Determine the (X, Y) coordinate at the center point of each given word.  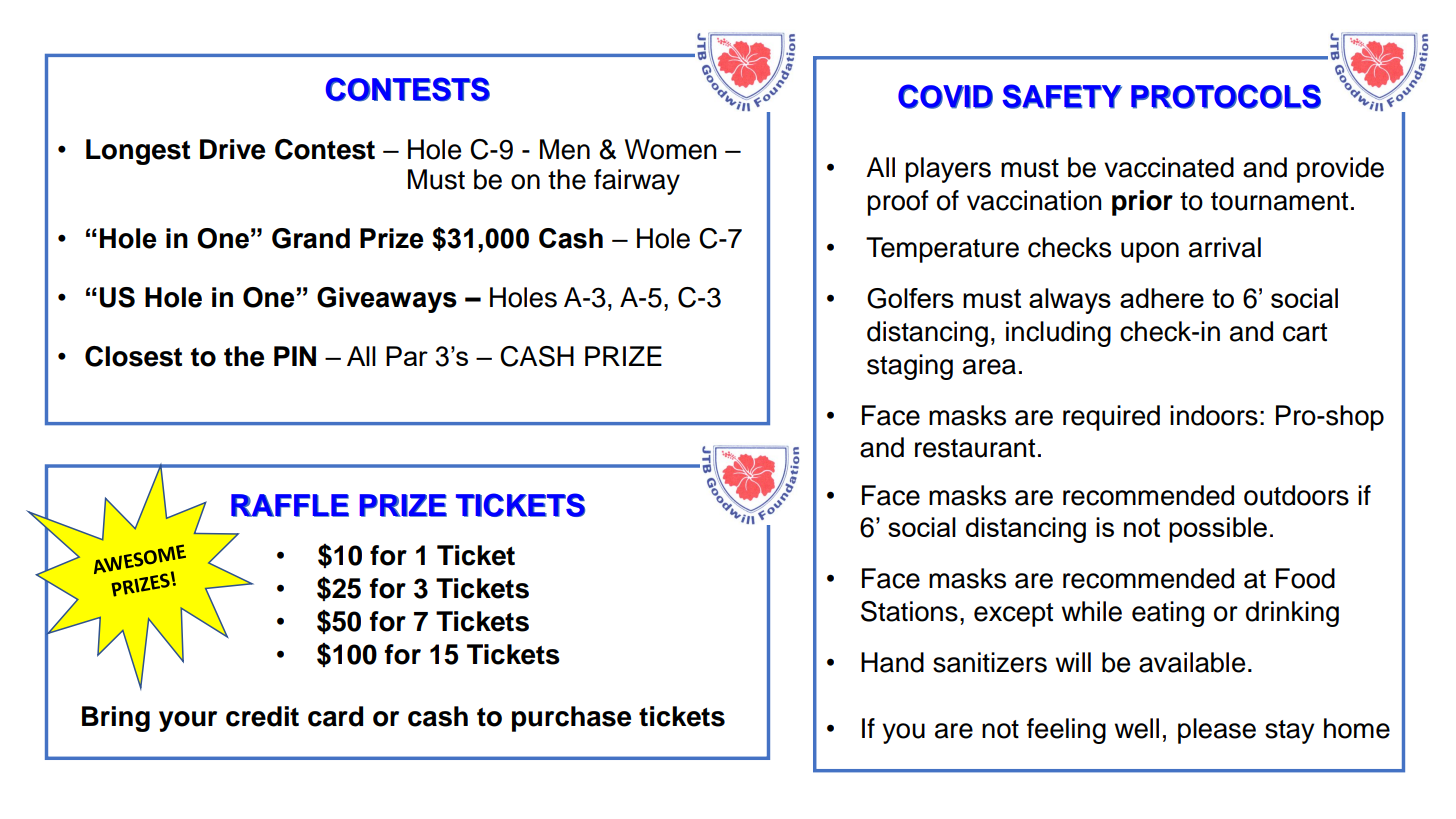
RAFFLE (290, 505)
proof (898, 203)
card (335, 716)
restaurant (975, 448)
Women (671, 149)
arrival (1225, 247)
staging (910, 367)
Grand (311, 238)
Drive (232, 149)
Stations (909, 611)
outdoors (1296, 495)
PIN (295, 356)
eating (1168, 614)
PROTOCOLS (1226, 96)
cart (1305, 332)
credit (262, 716)
